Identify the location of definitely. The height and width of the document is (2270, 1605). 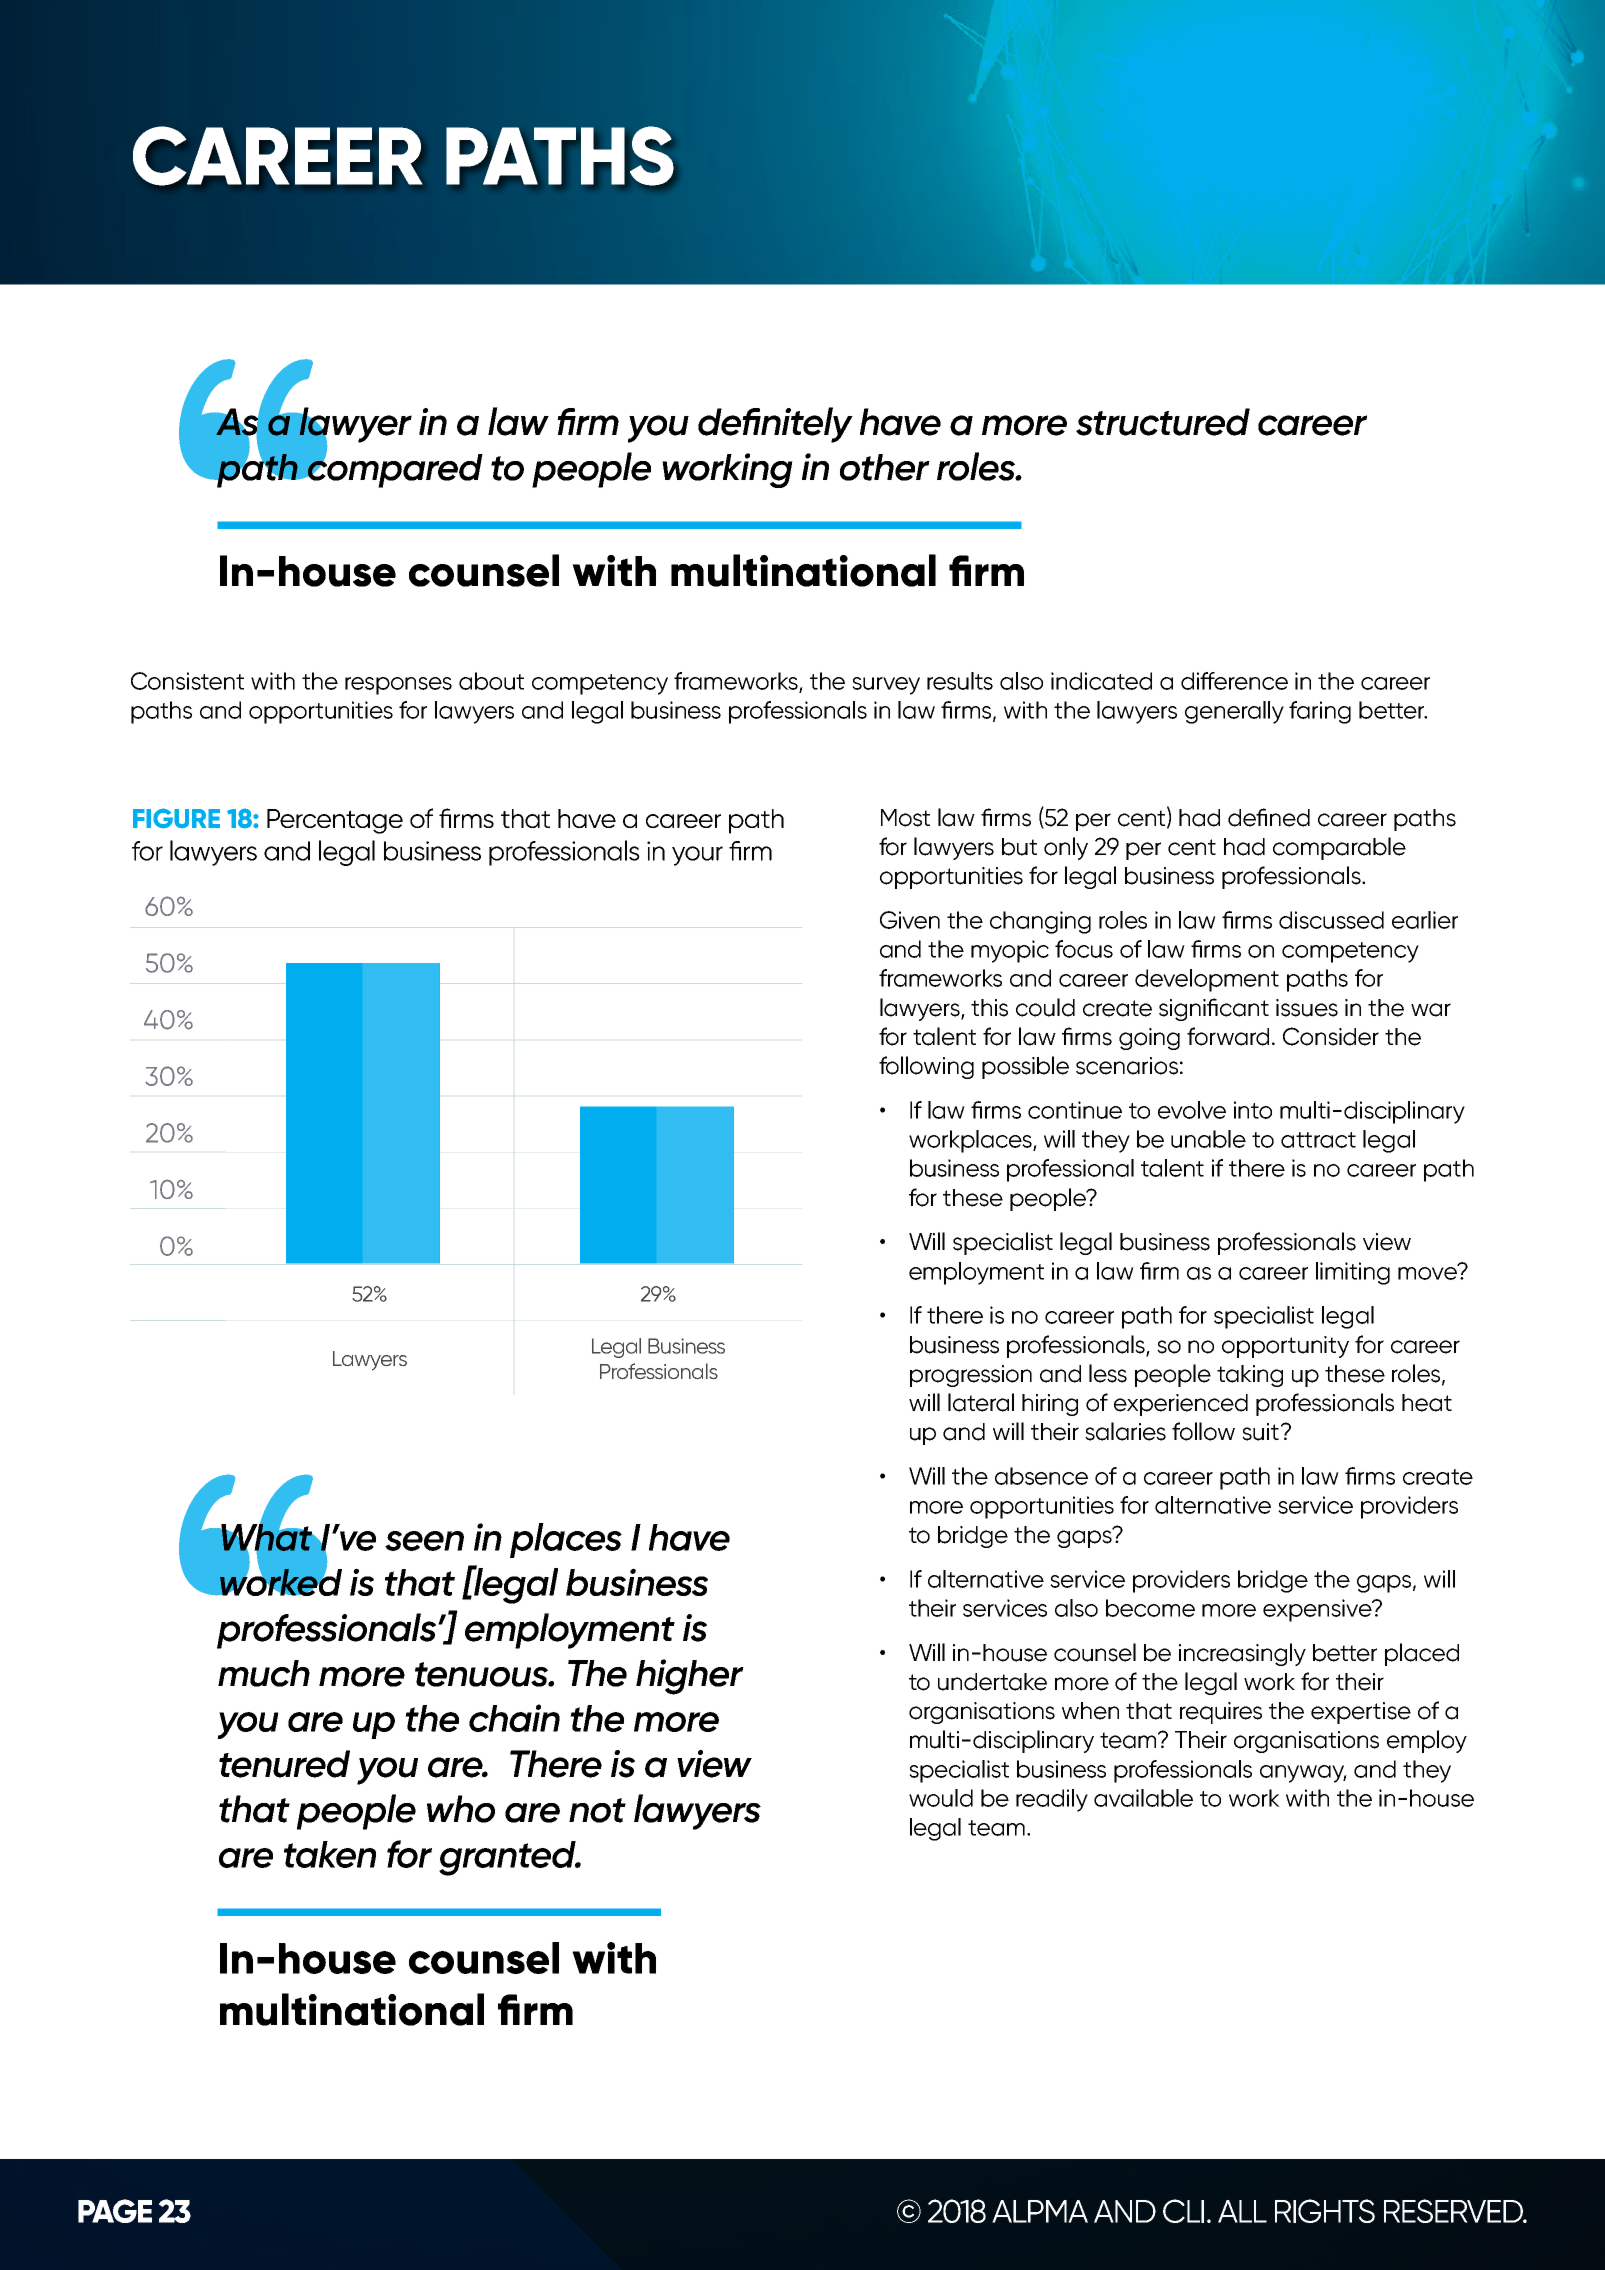
(775, 425).
